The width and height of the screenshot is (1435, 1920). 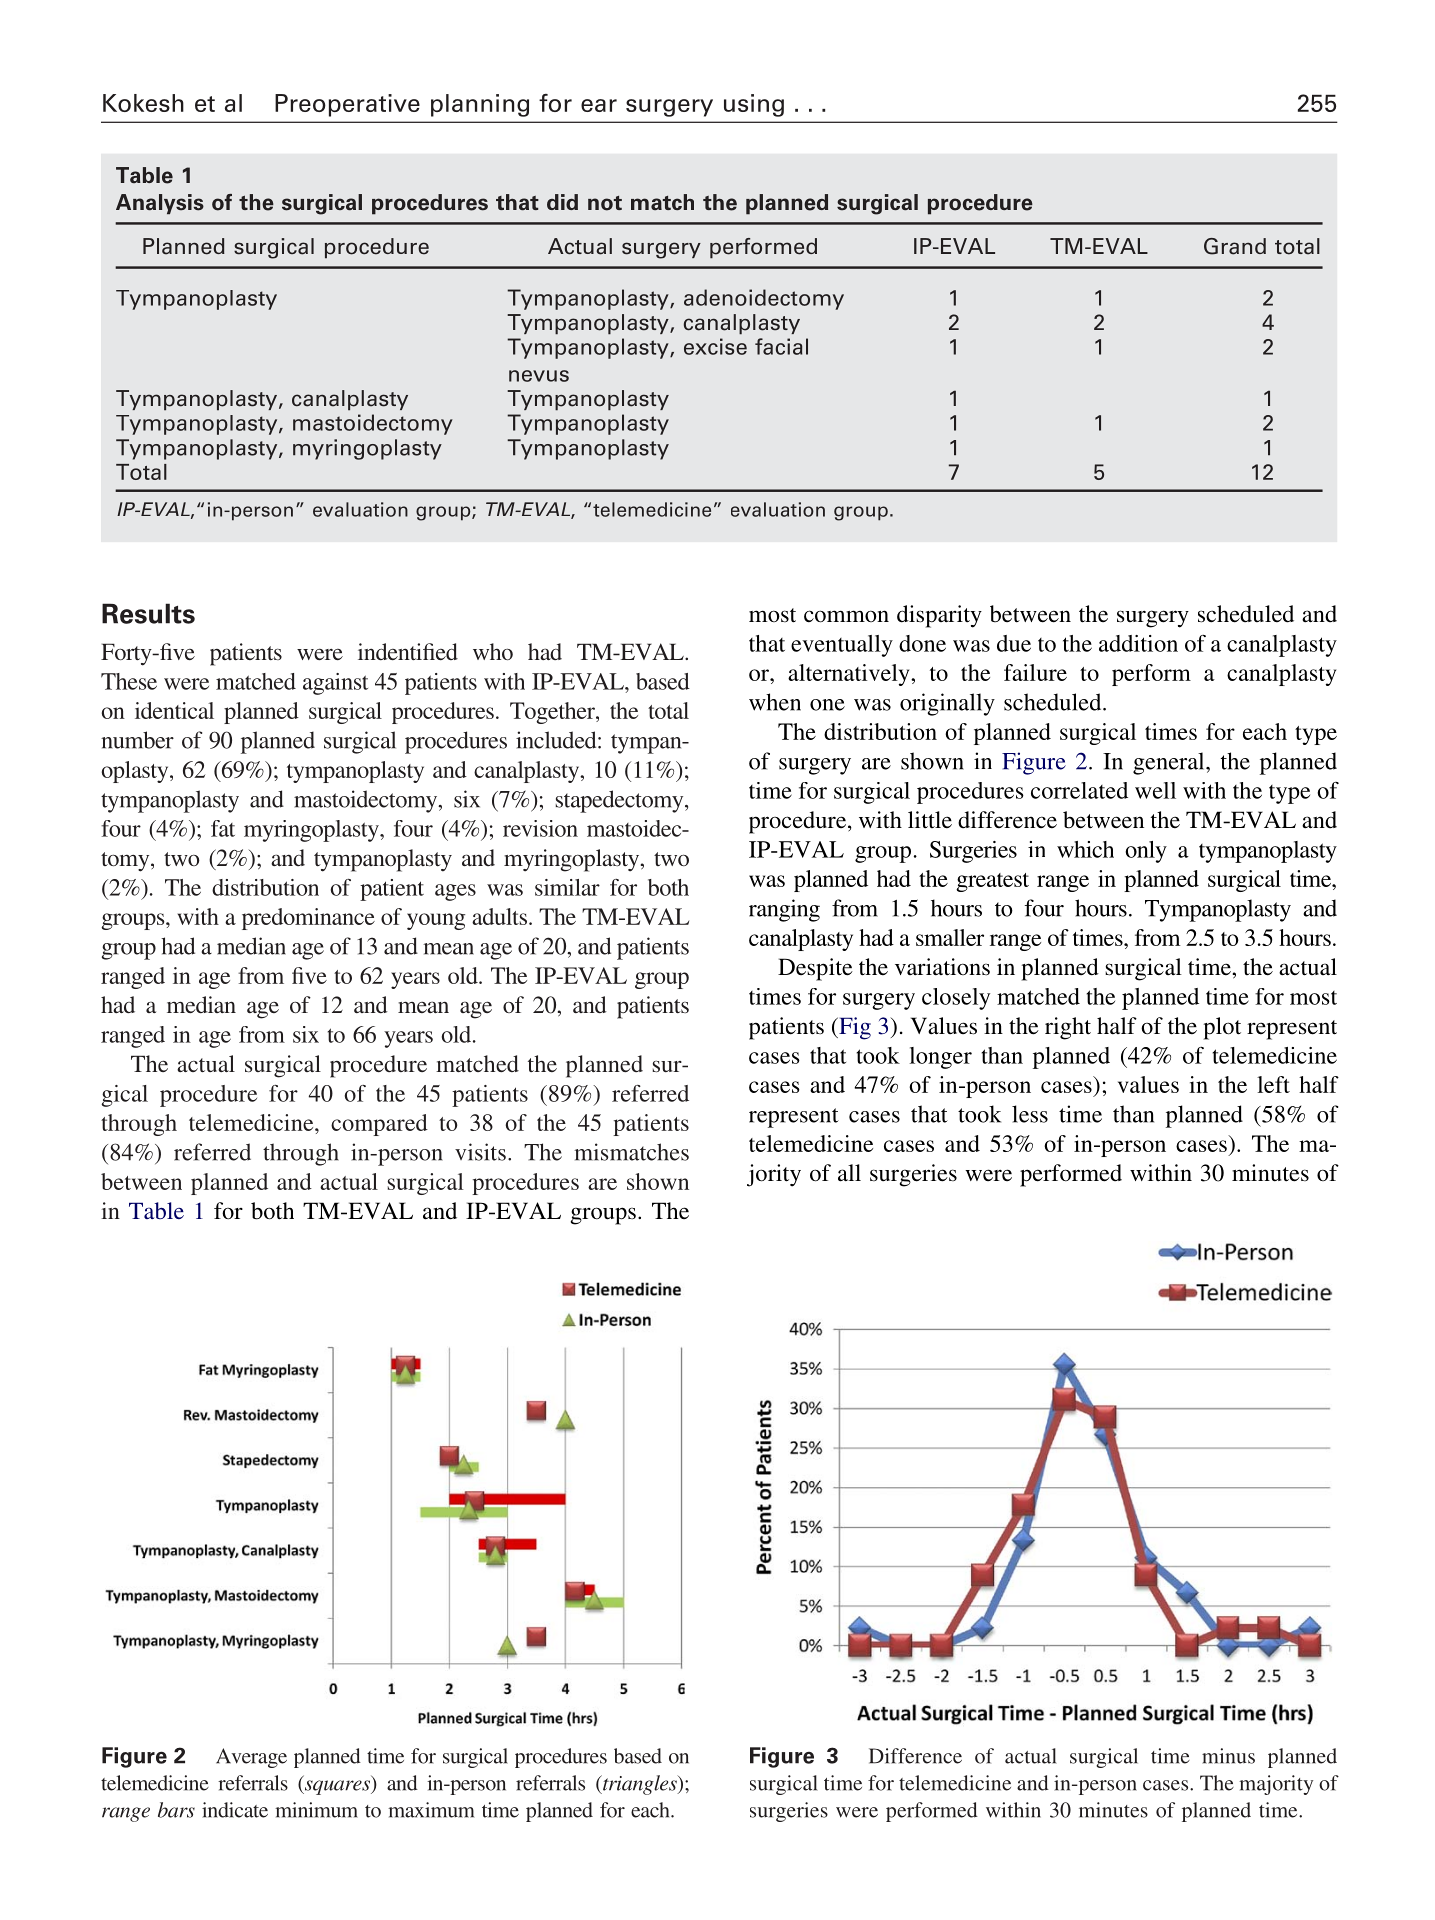 I want to click on triangles, so click(x=640, y=1785).
